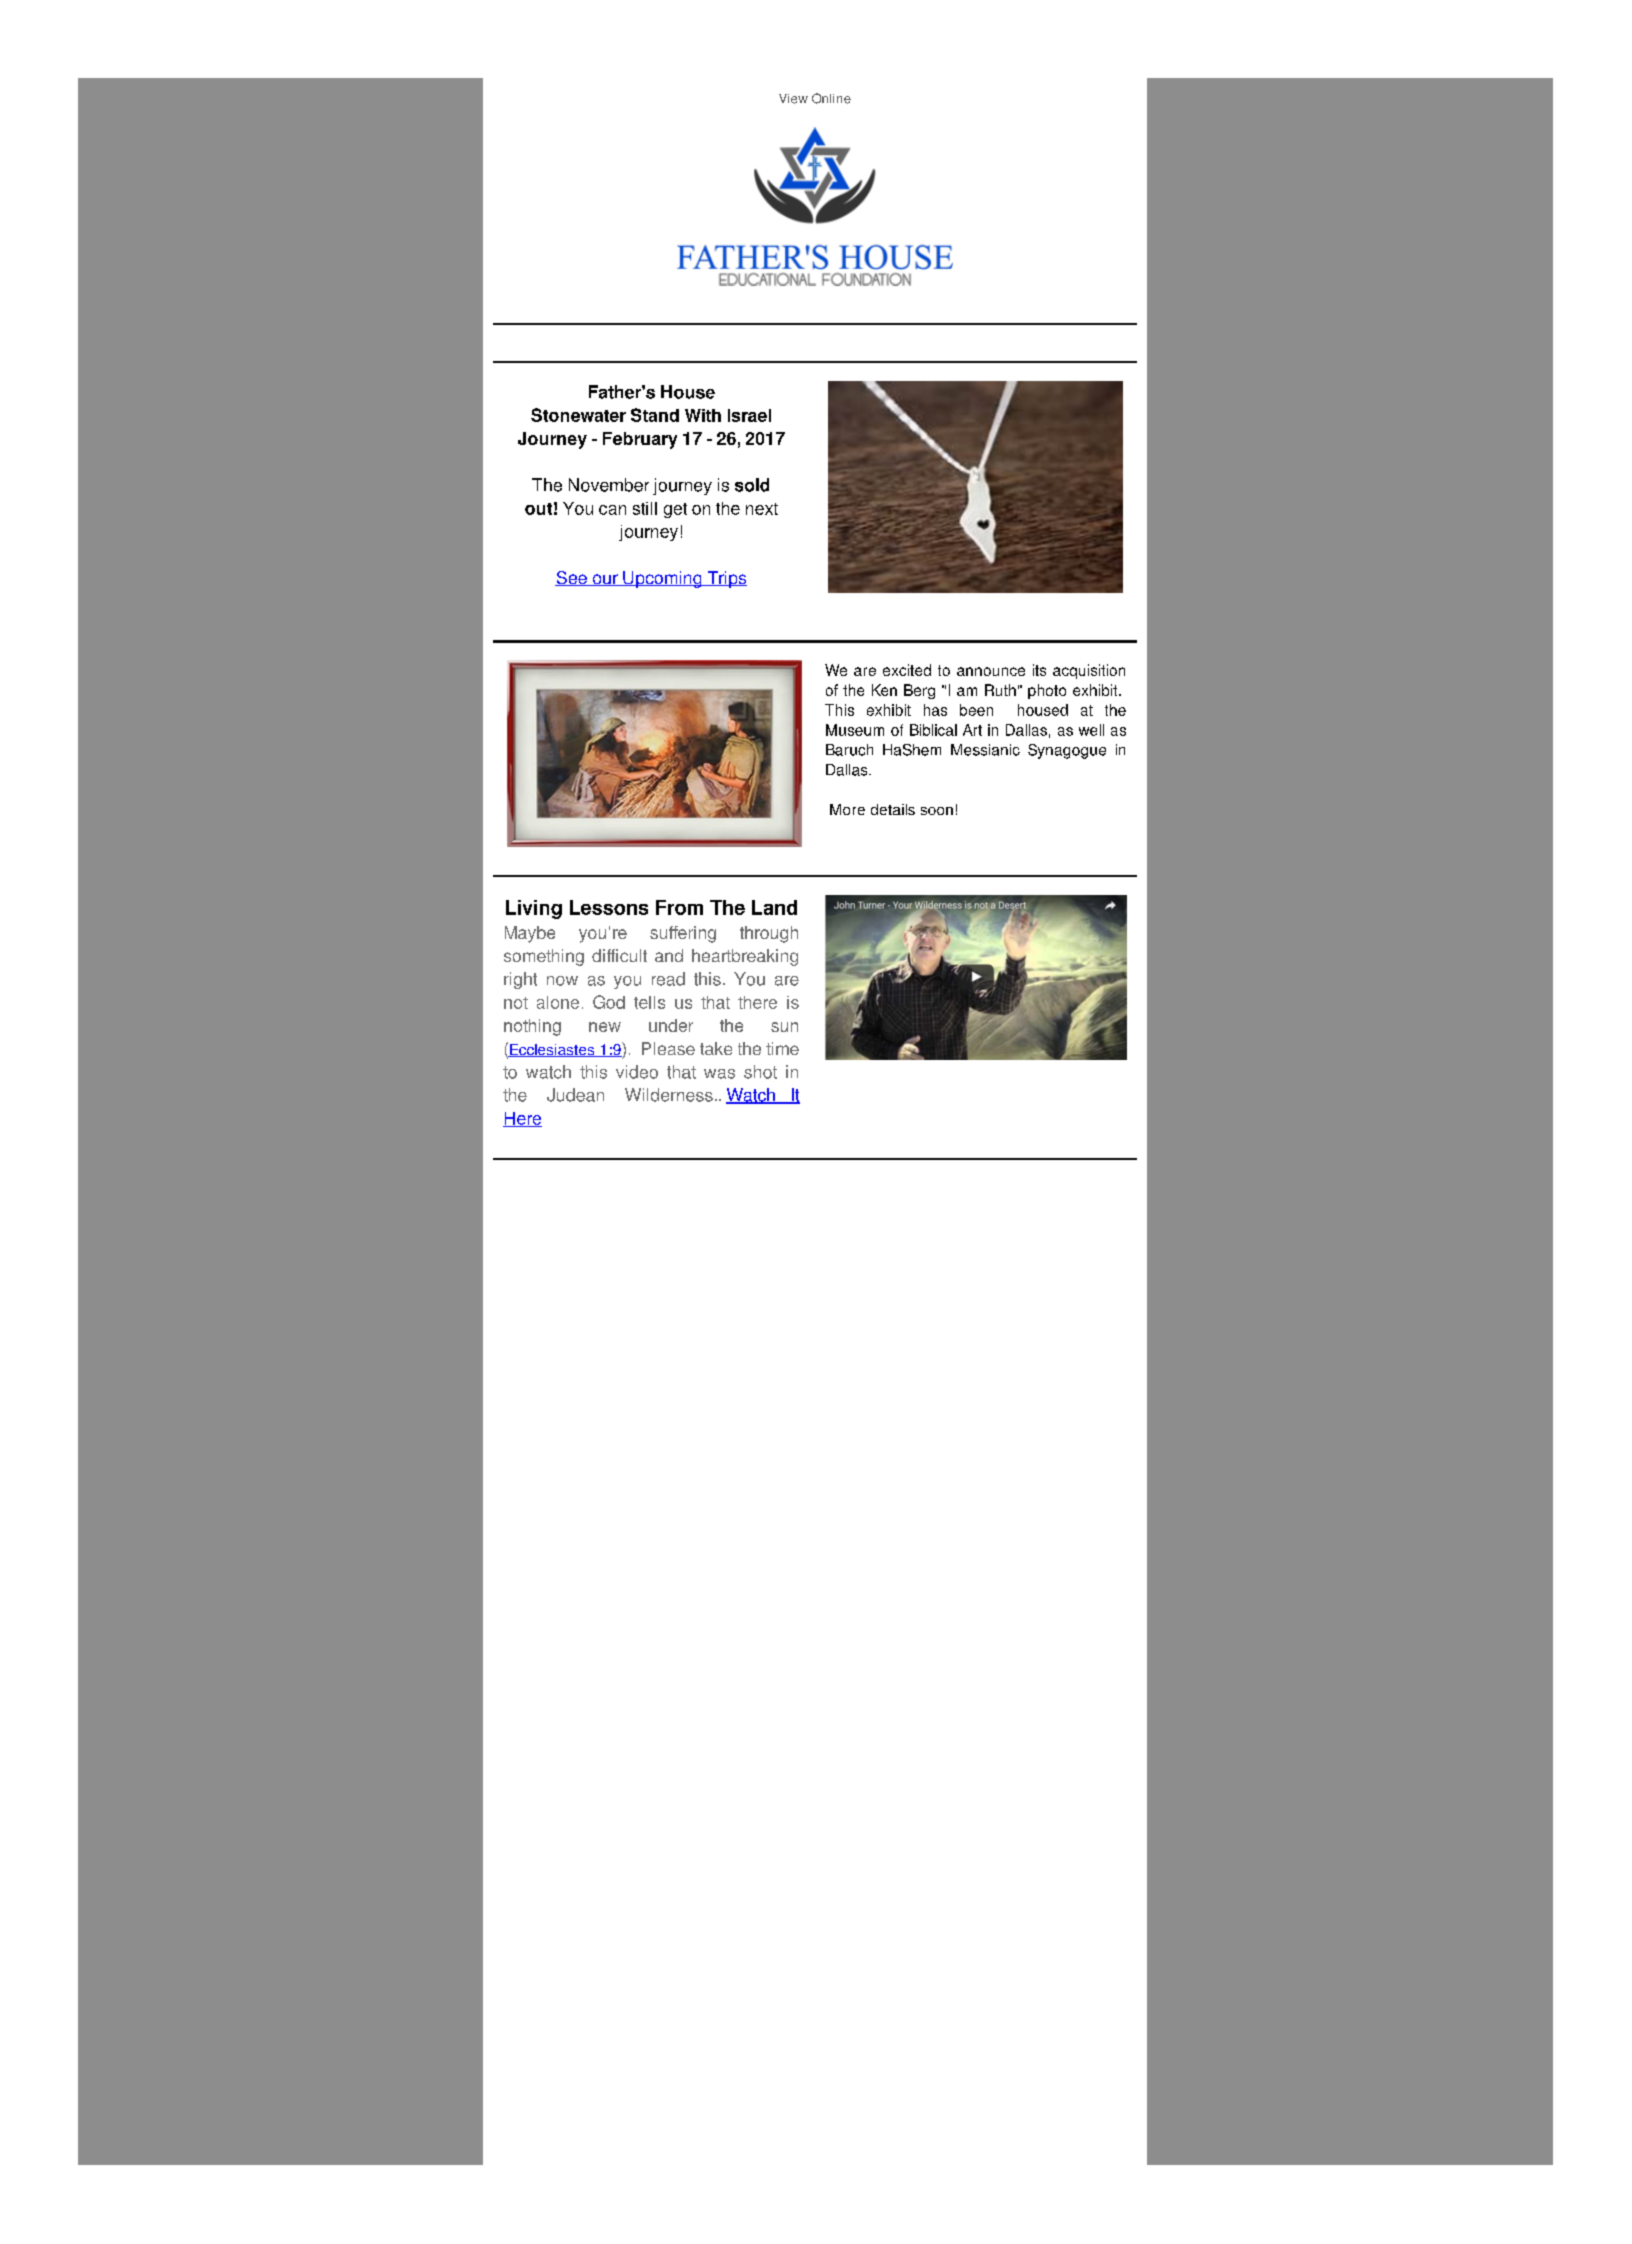 The height and width of the page is (2244, 1632). I want to click on Israel, so click(749, 415).
